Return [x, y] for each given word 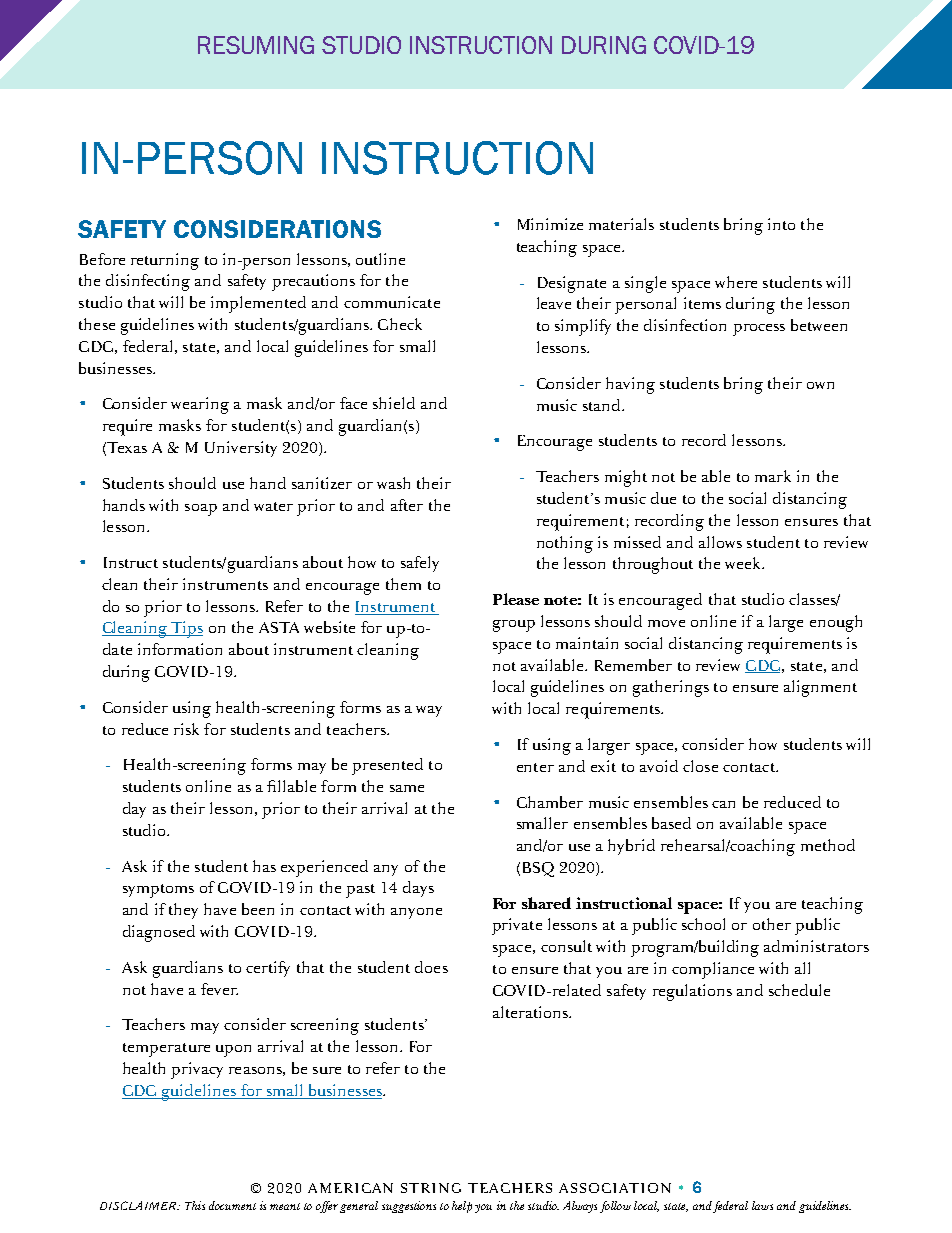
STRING [431, 1188]
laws [762, 1205]
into [781, 224]
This [195, 1205]
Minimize [550, 224]
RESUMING [256, 45]
